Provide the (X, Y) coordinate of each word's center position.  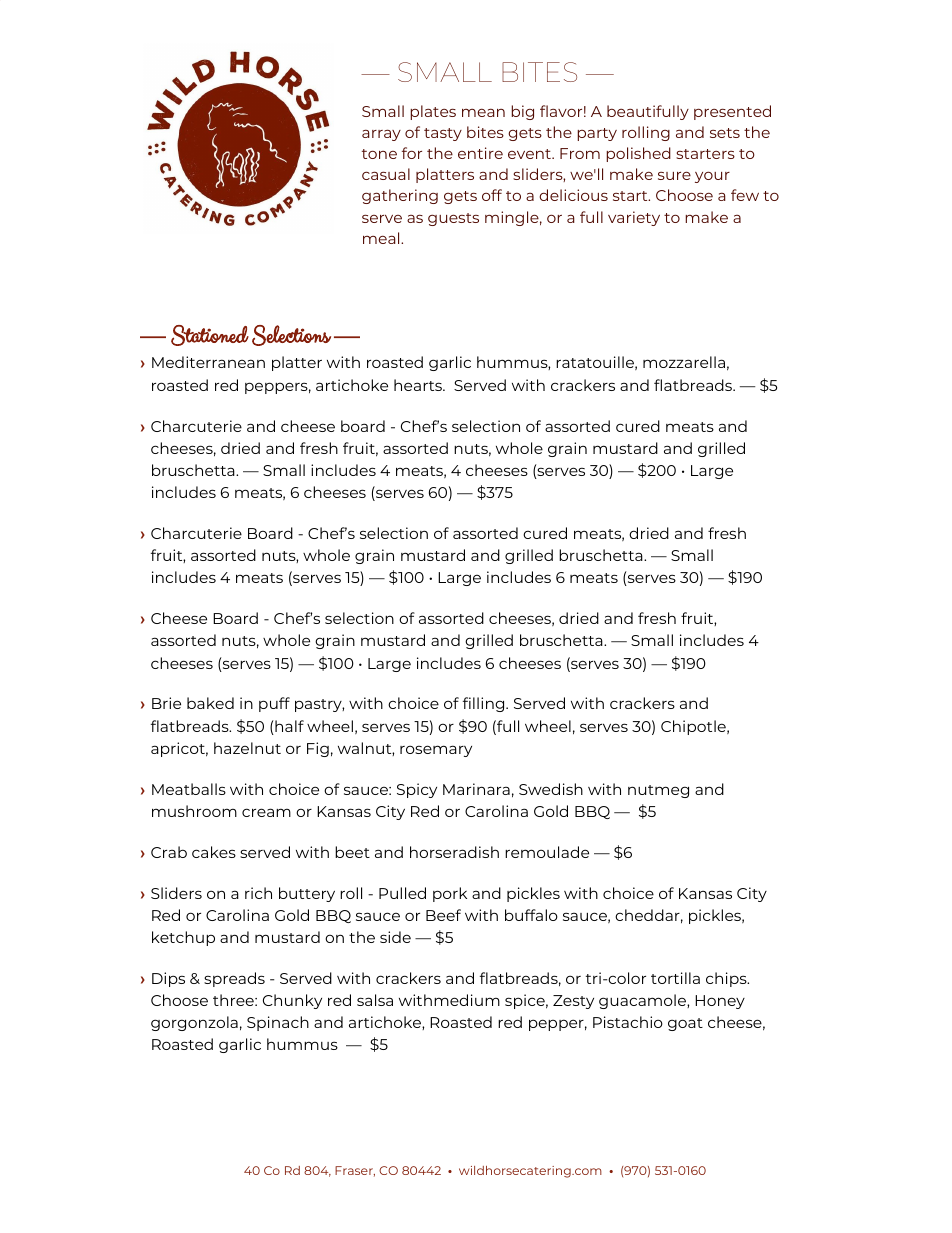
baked (210, 703)
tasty (443, 134)
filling (485, 704)
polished (638, 154)
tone (379, 154)
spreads (234, 979)
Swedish (551, 789)
